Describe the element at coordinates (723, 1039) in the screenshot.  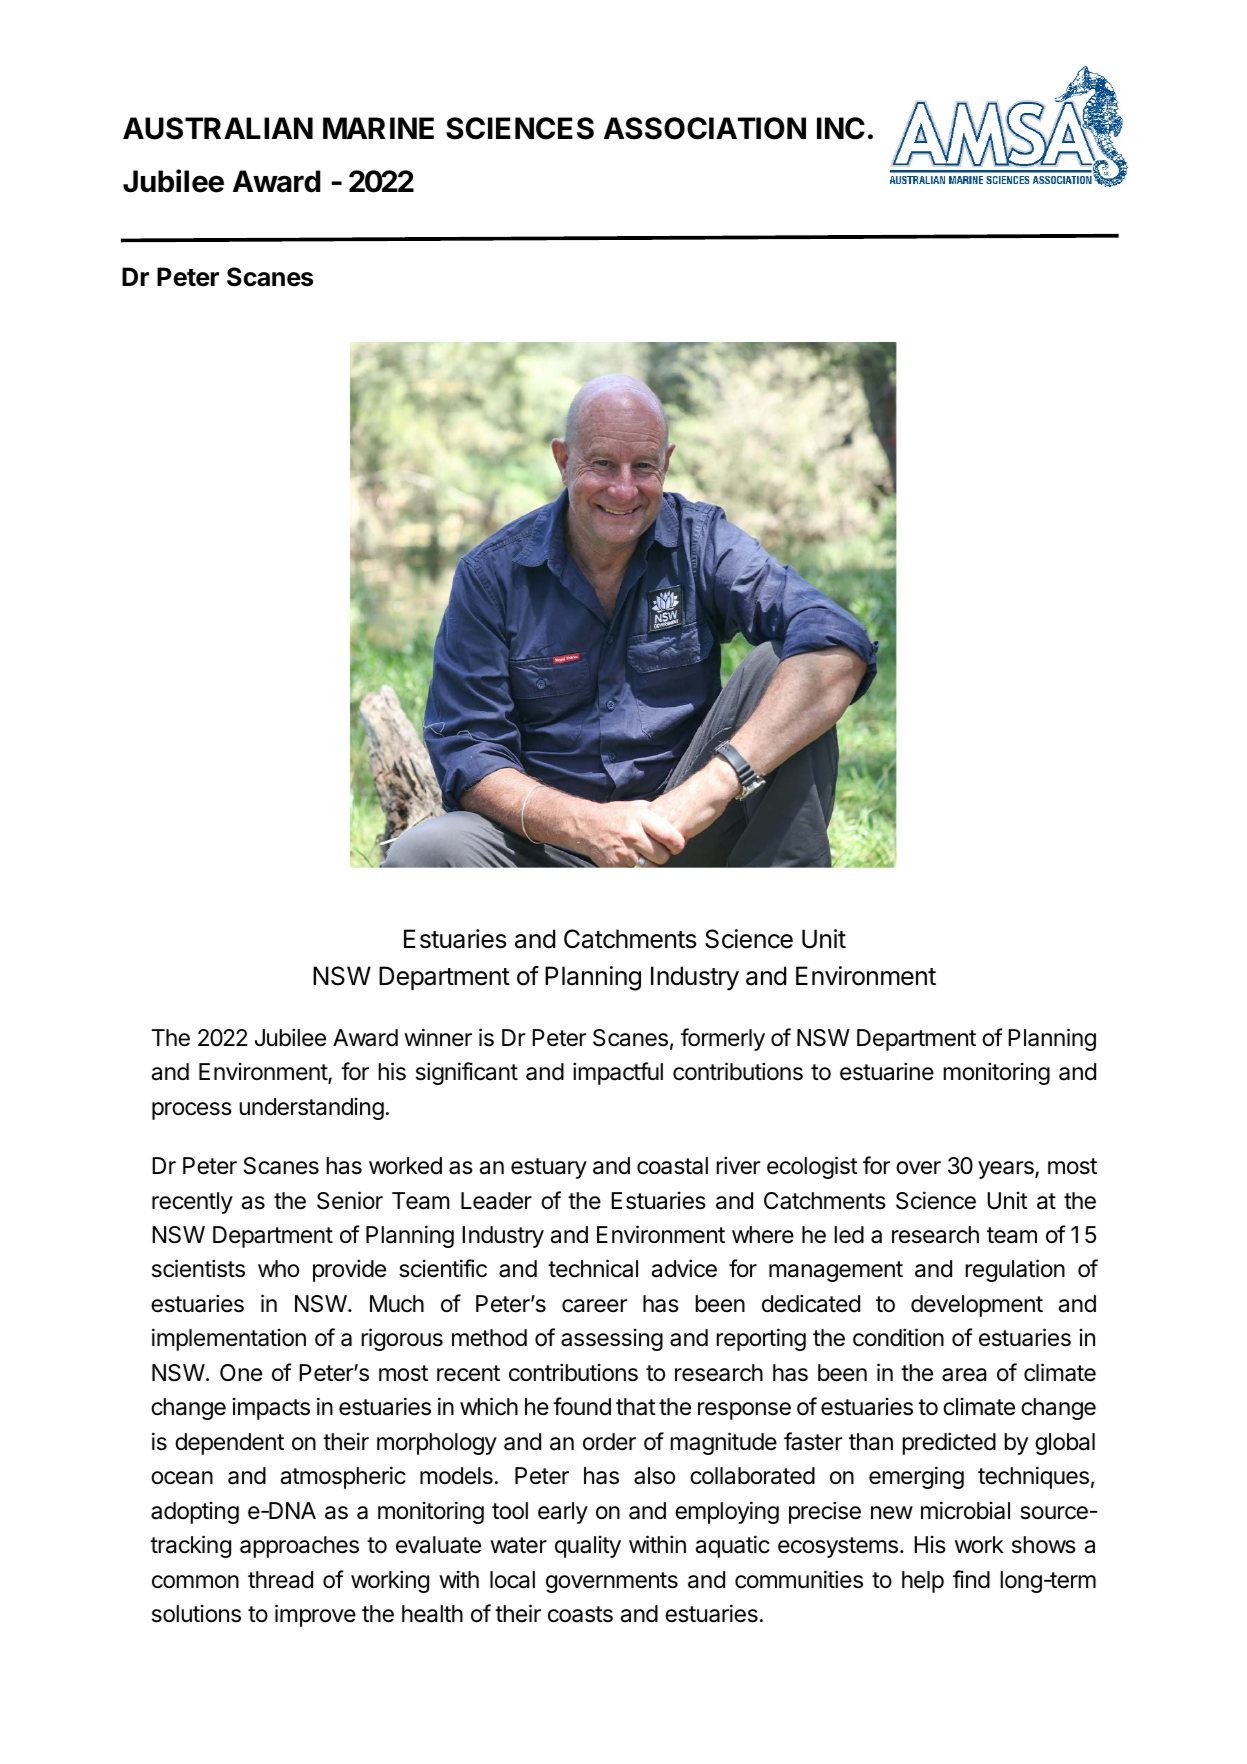
I see `formerly` at that location.
